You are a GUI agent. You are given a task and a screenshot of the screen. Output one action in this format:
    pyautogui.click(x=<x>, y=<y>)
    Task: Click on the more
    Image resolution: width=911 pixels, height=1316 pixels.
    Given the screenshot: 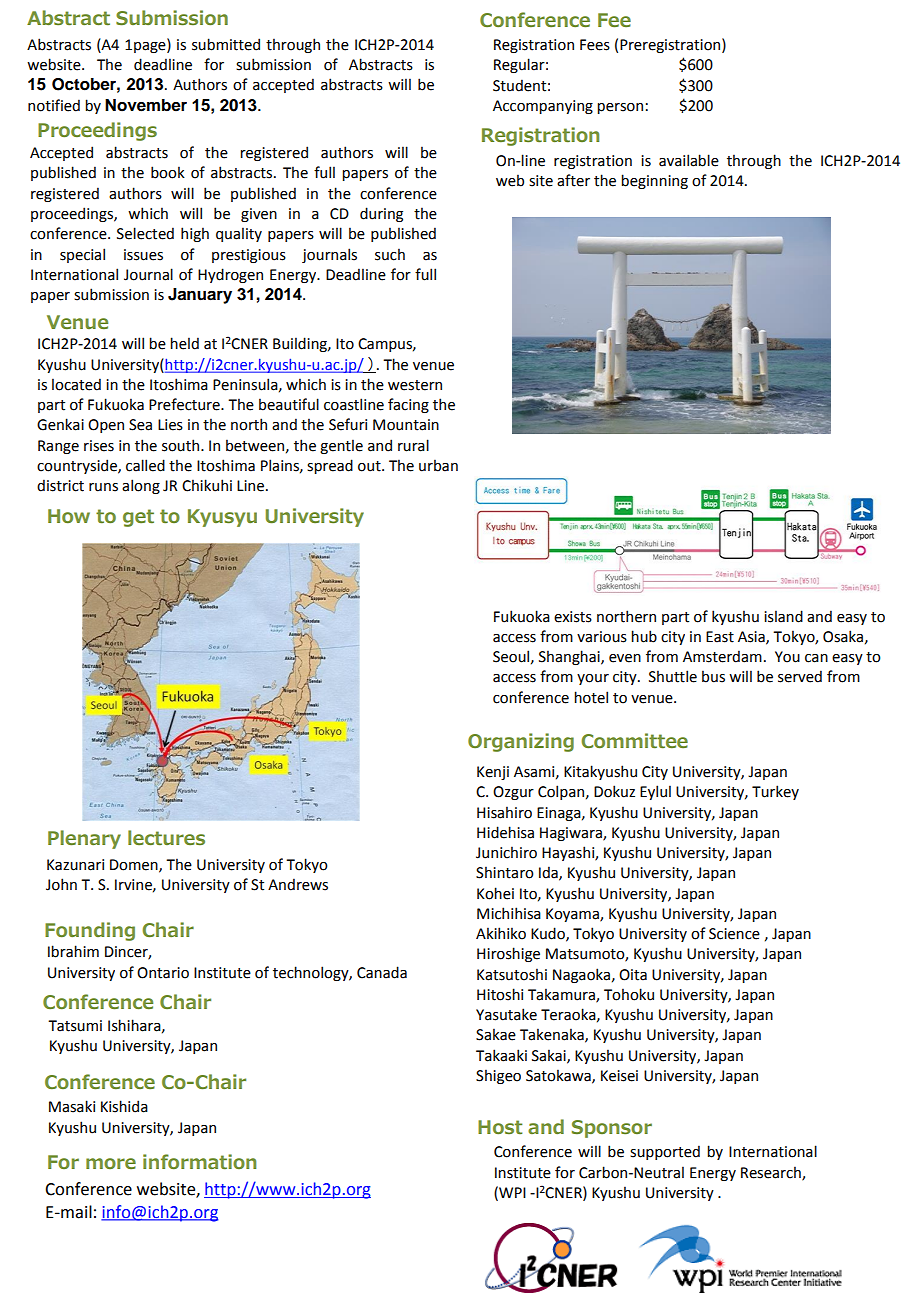 What is the action you would take?
    pyautogui.click(x=111, y=1163)
